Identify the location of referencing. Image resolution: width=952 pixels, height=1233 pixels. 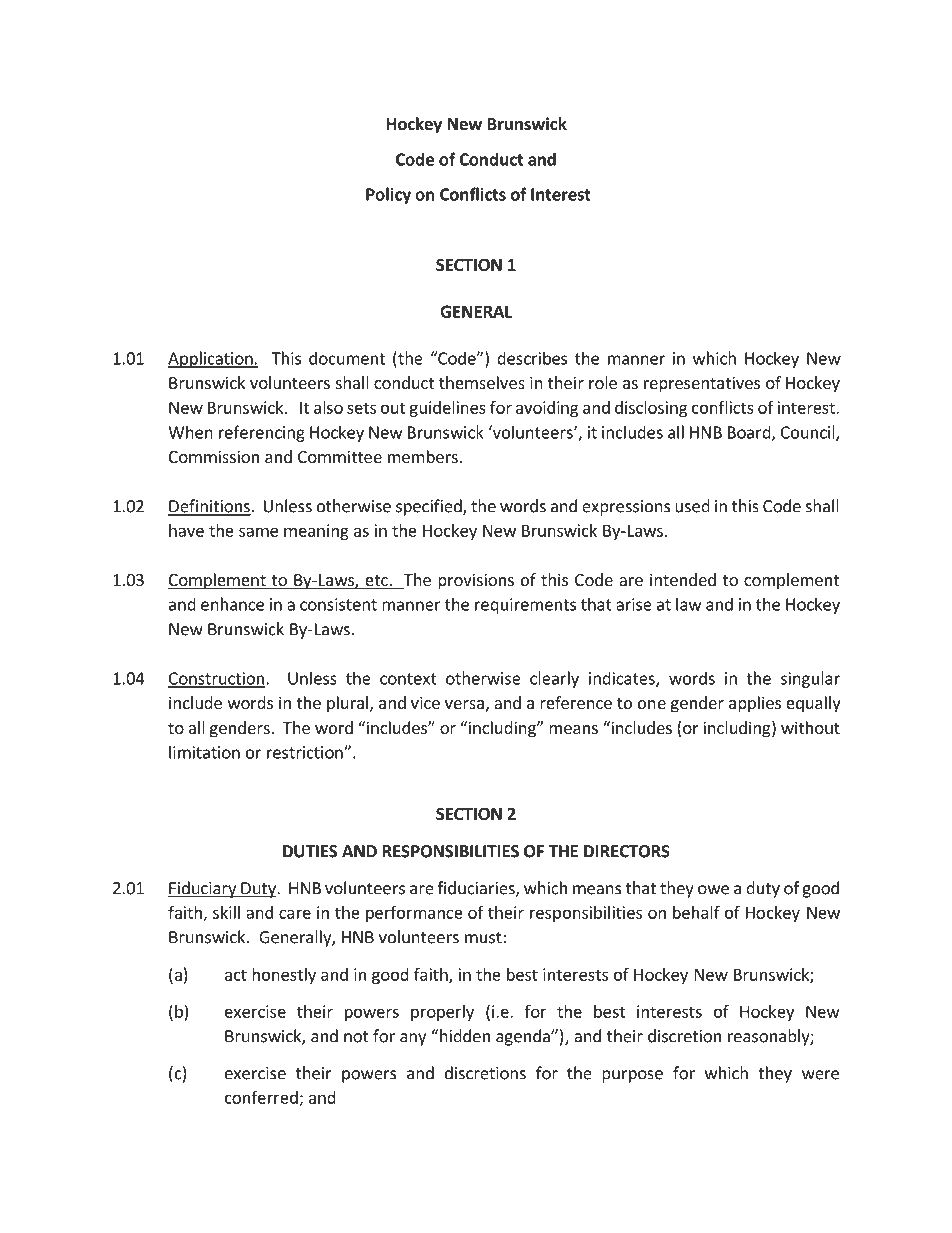
(262, 433).
